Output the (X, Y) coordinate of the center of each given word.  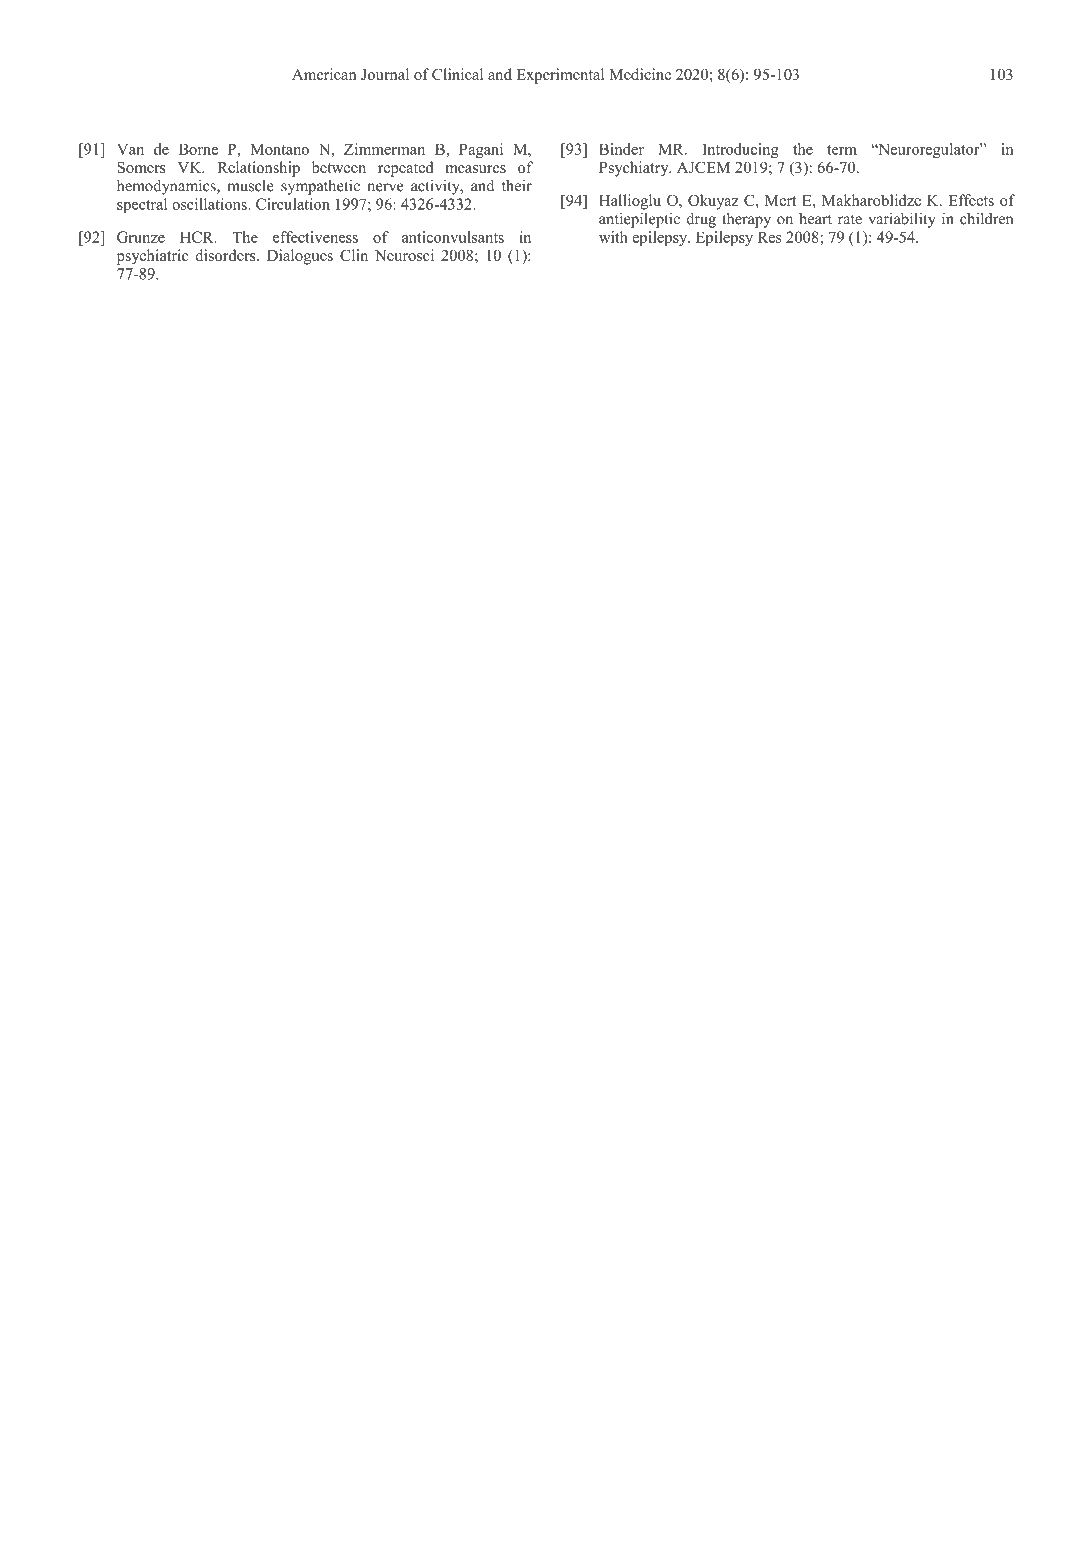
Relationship (258, 169)
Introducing (740, 150)
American (324, 74)
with (613, 237)
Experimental (560, 76)
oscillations (210, 204)
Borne (198, 149)
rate (850, 219)
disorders (226, 255)
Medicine (640, 74)
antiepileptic (639, 220)
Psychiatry (635, 169)
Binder (621, 149)
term (842, 150)
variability (902, 220)
